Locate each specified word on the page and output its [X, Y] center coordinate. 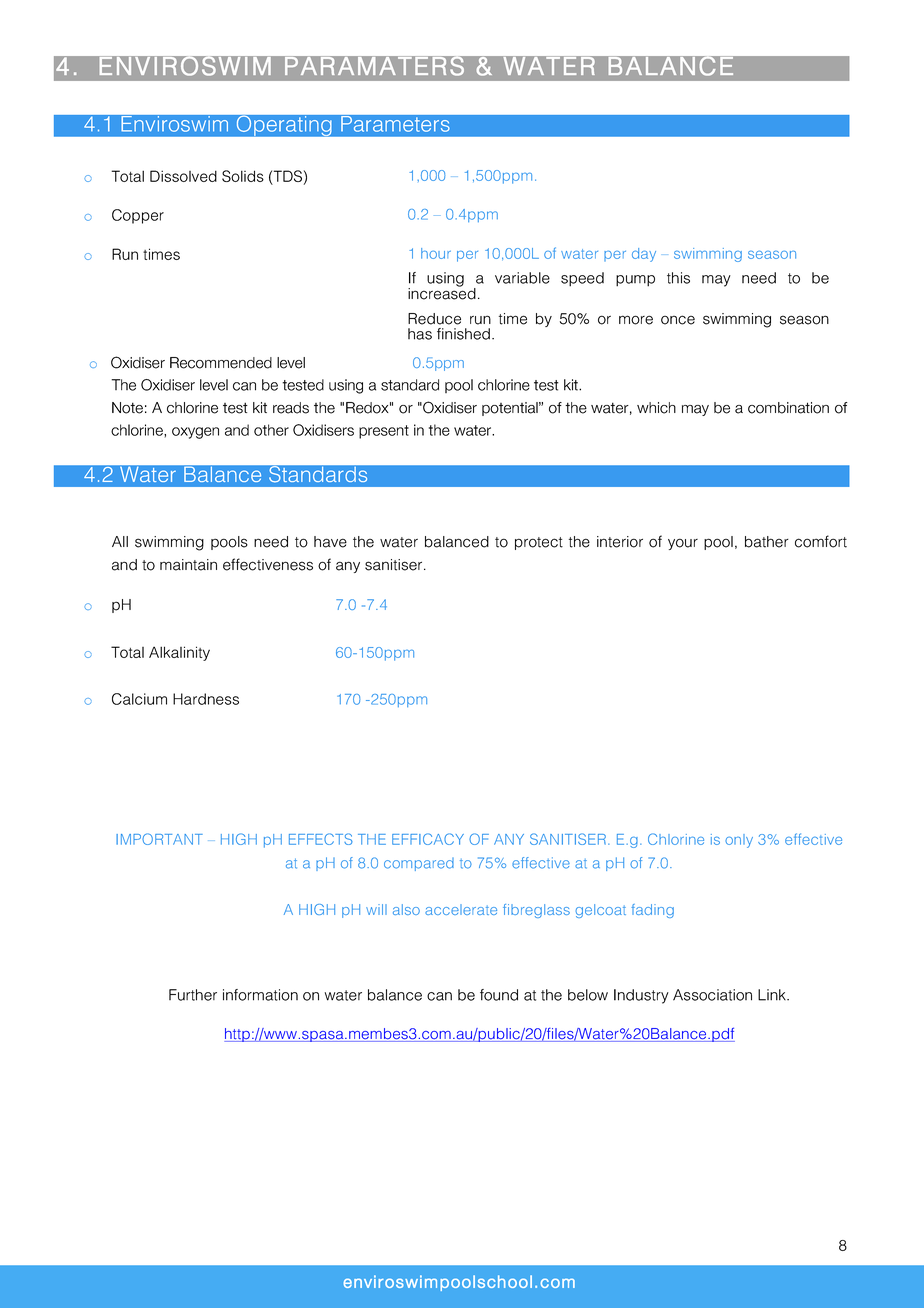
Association [712, 995]
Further [193, 995]
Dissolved [183, 176]
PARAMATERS [375, 67]
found [499, 995]
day [644, 255]
